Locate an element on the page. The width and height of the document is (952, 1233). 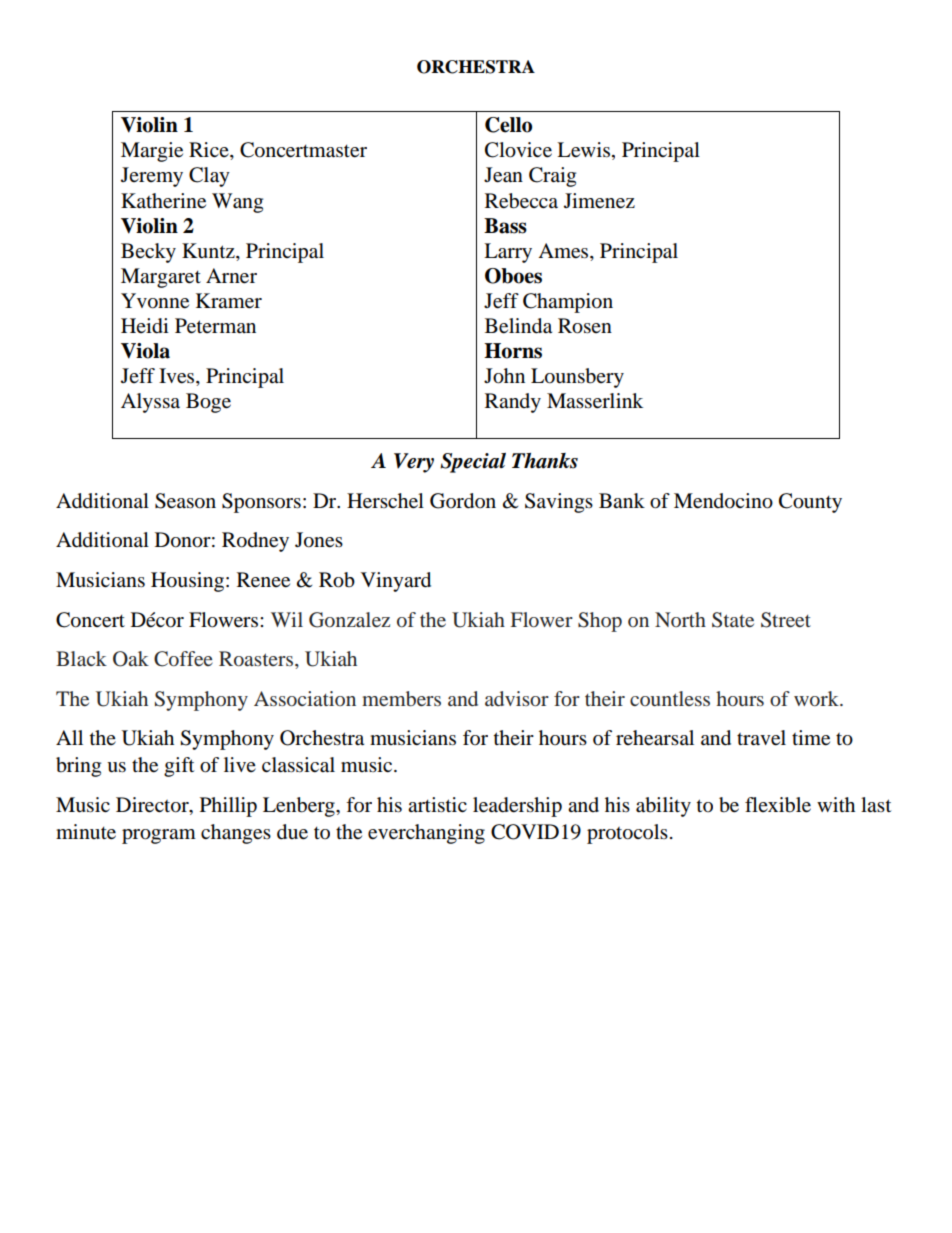
Rice is located at coordinates (210, 151).
